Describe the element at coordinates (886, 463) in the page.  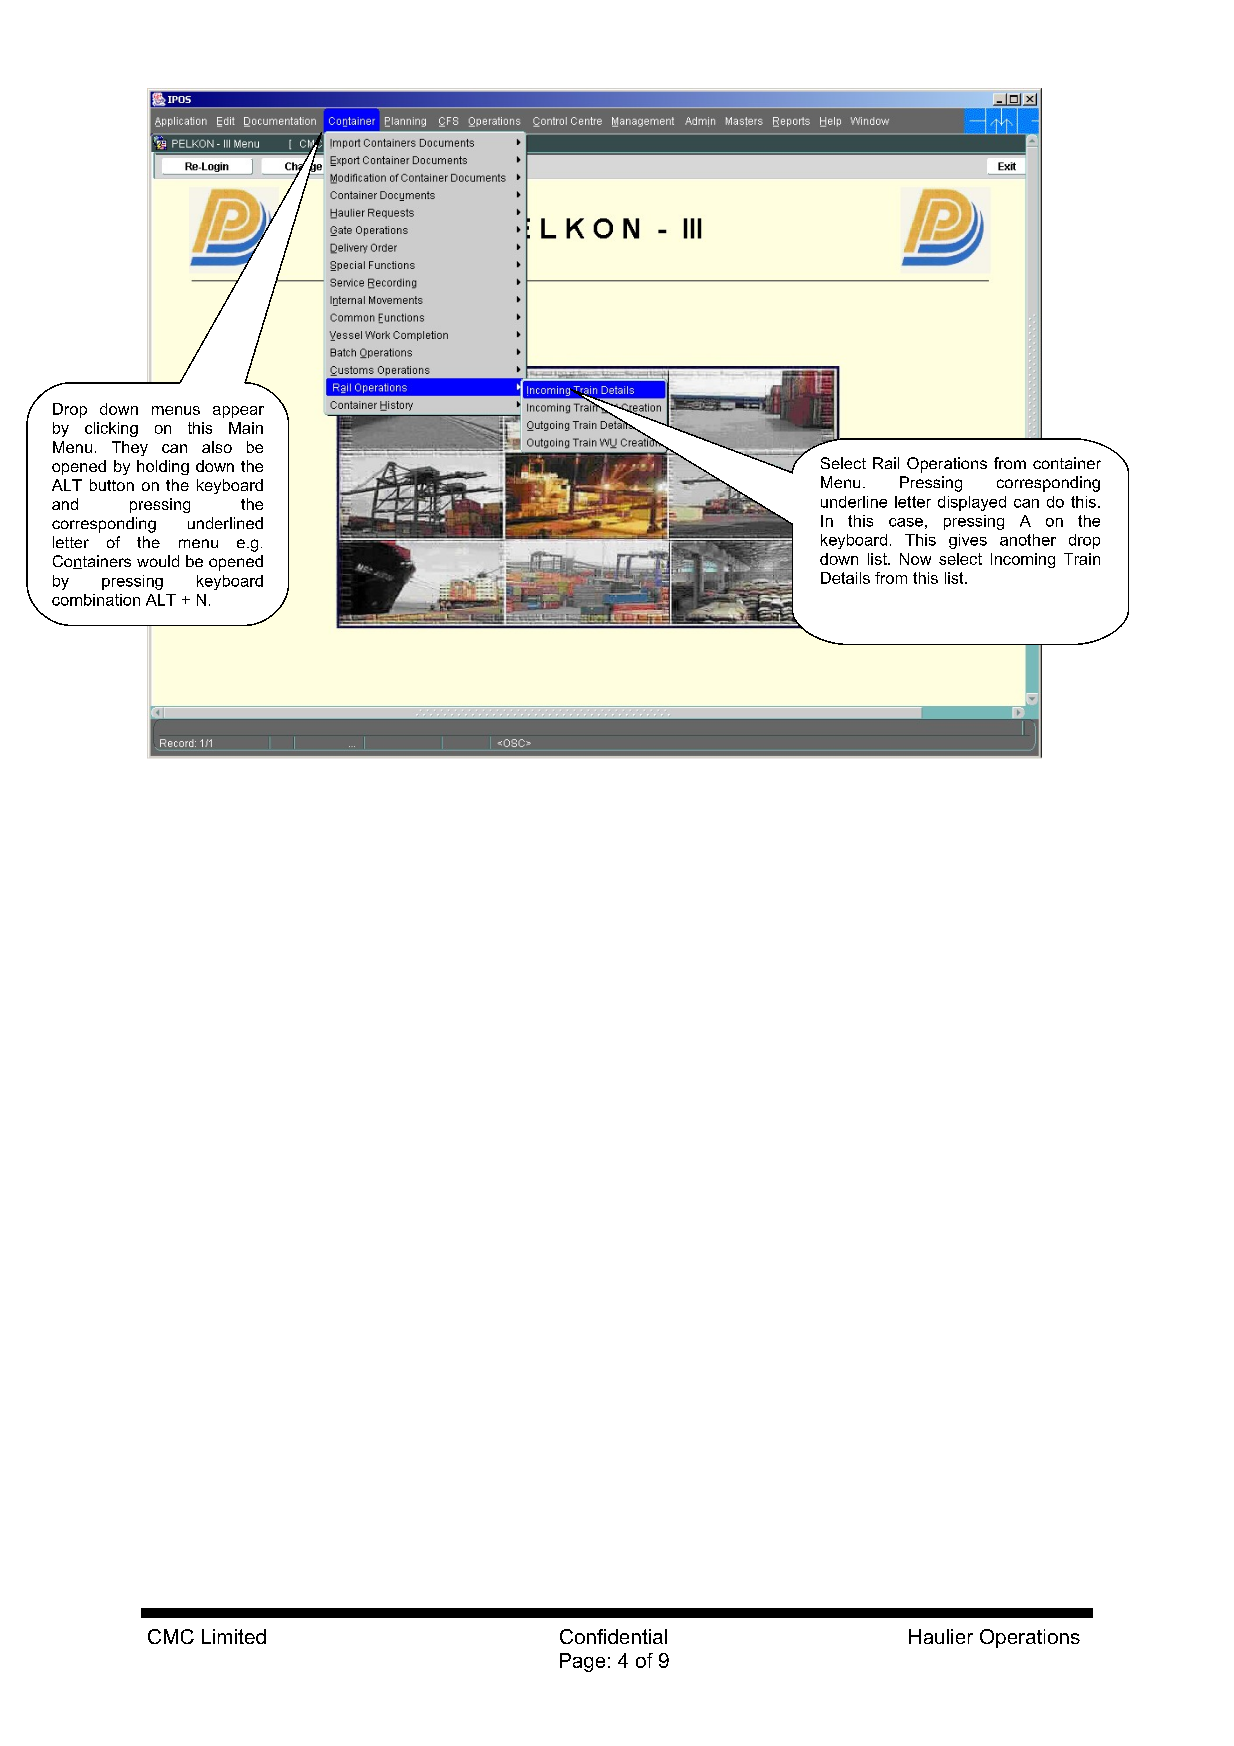
I see `Rail` at that location.
